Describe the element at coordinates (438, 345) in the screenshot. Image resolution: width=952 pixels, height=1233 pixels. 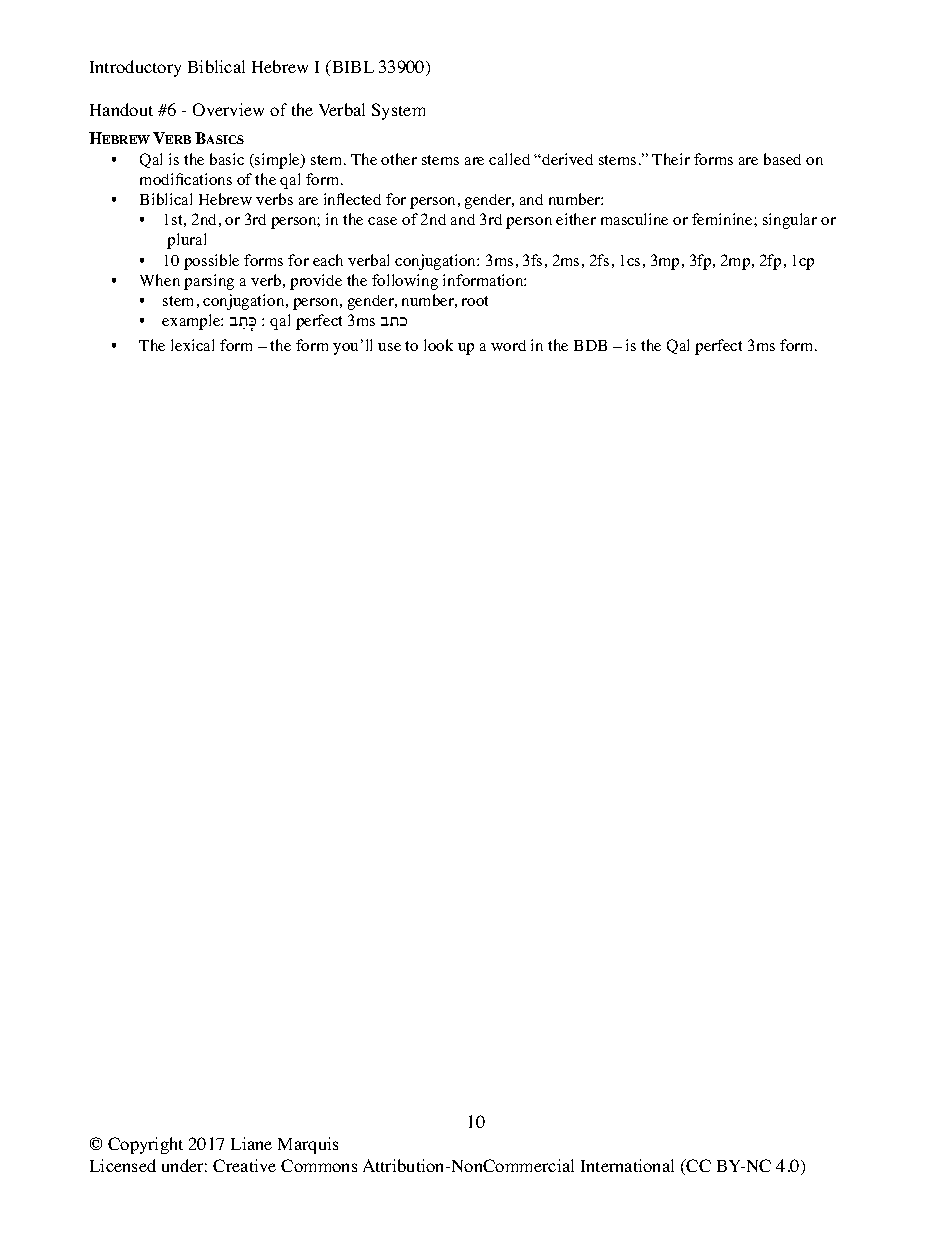
I see `look` at that location.
